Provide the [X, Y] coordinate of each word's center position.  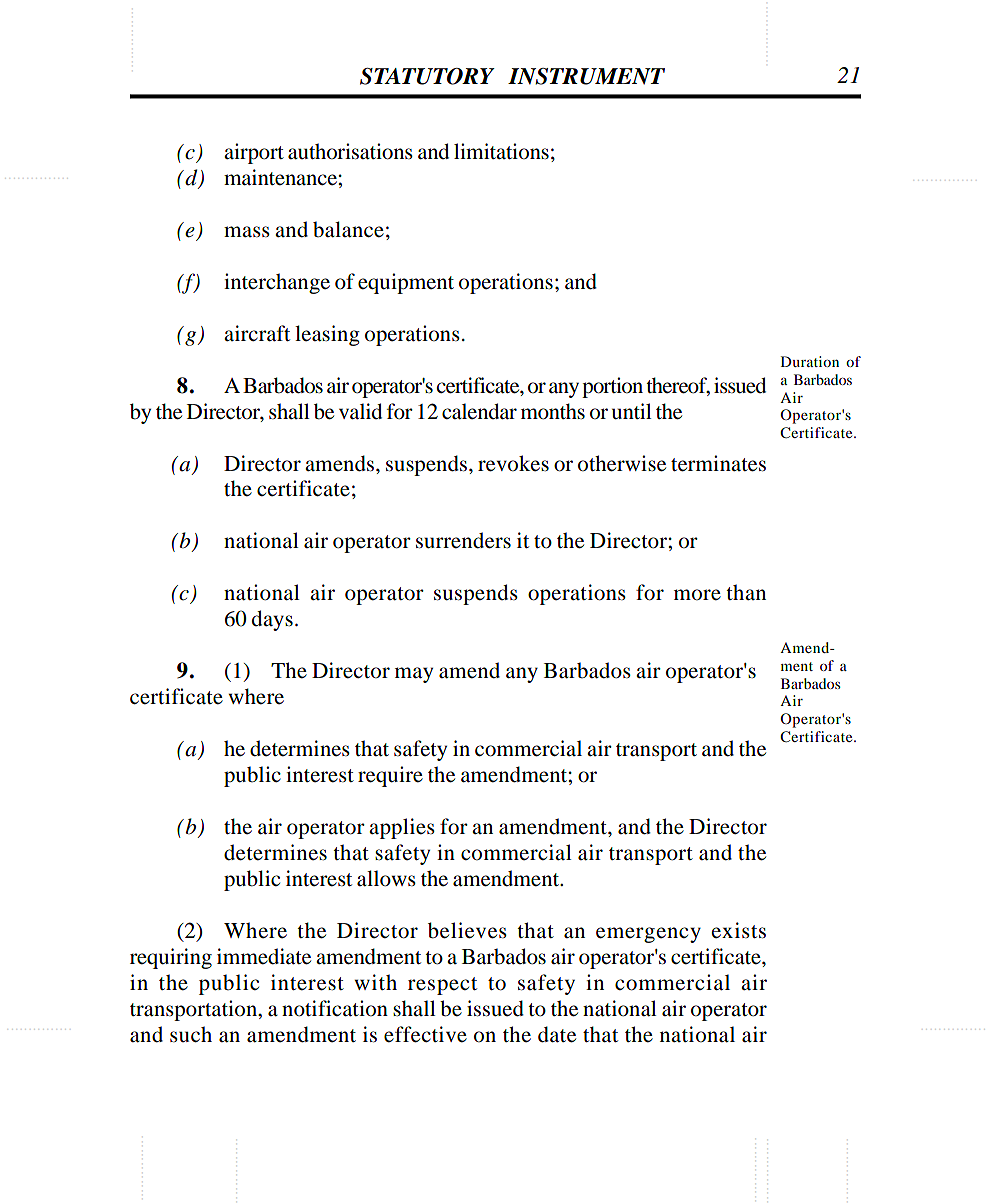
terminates [718, 463]
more [697, 595]
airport [254, 153]
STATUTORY [427, 76]
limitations [501, 151]
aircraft [257, 333]
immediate [264, 956]
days [272, 620]
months [553, 411]
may [414, 675]
